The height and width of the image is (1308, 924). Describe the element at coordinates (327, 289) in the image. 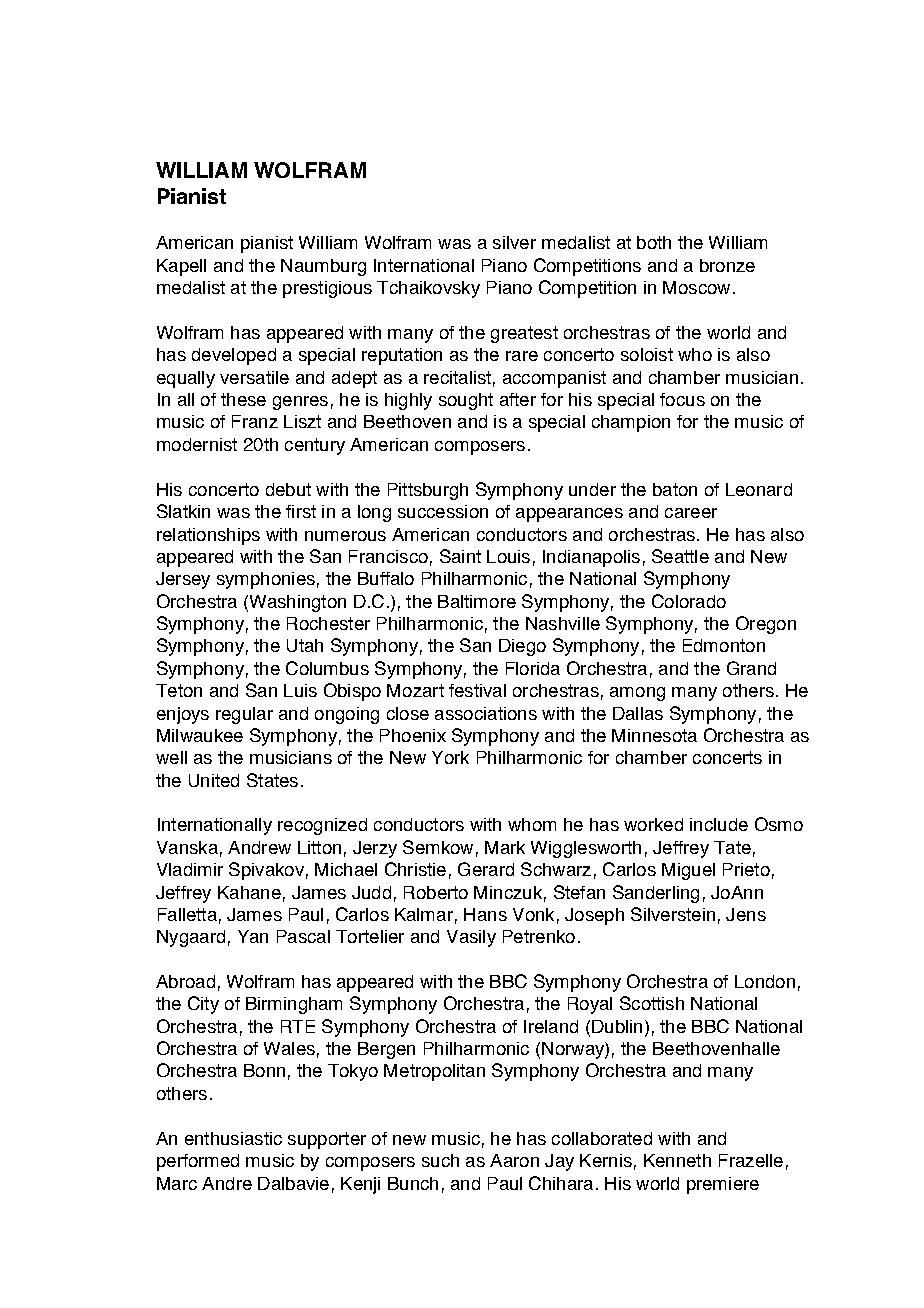

I see `prestigious` at that location.
